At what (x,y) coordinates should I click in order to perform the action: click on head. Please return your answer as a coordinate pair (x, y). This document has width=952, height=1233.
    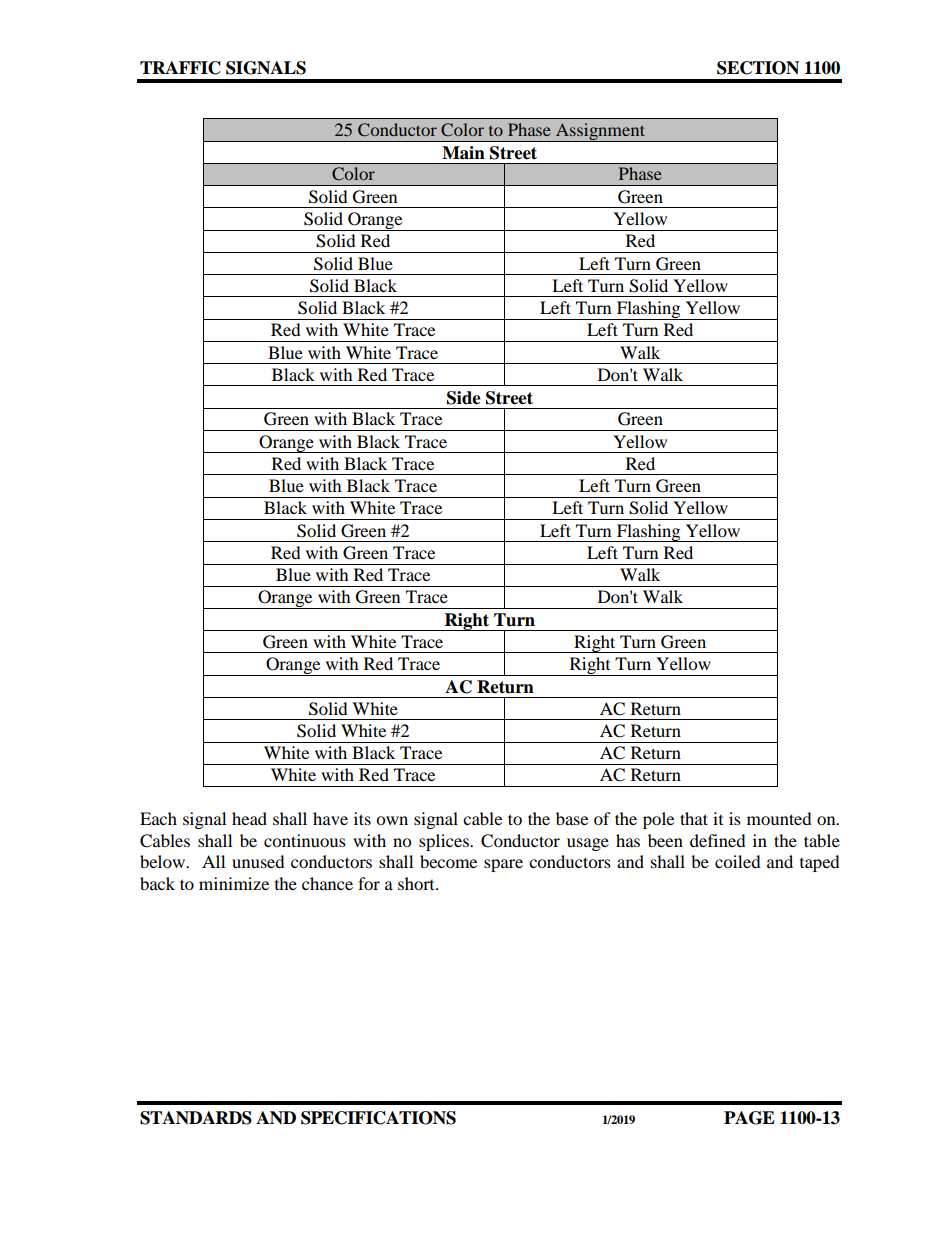
    Looking at the image, I should click on (249, 818).
